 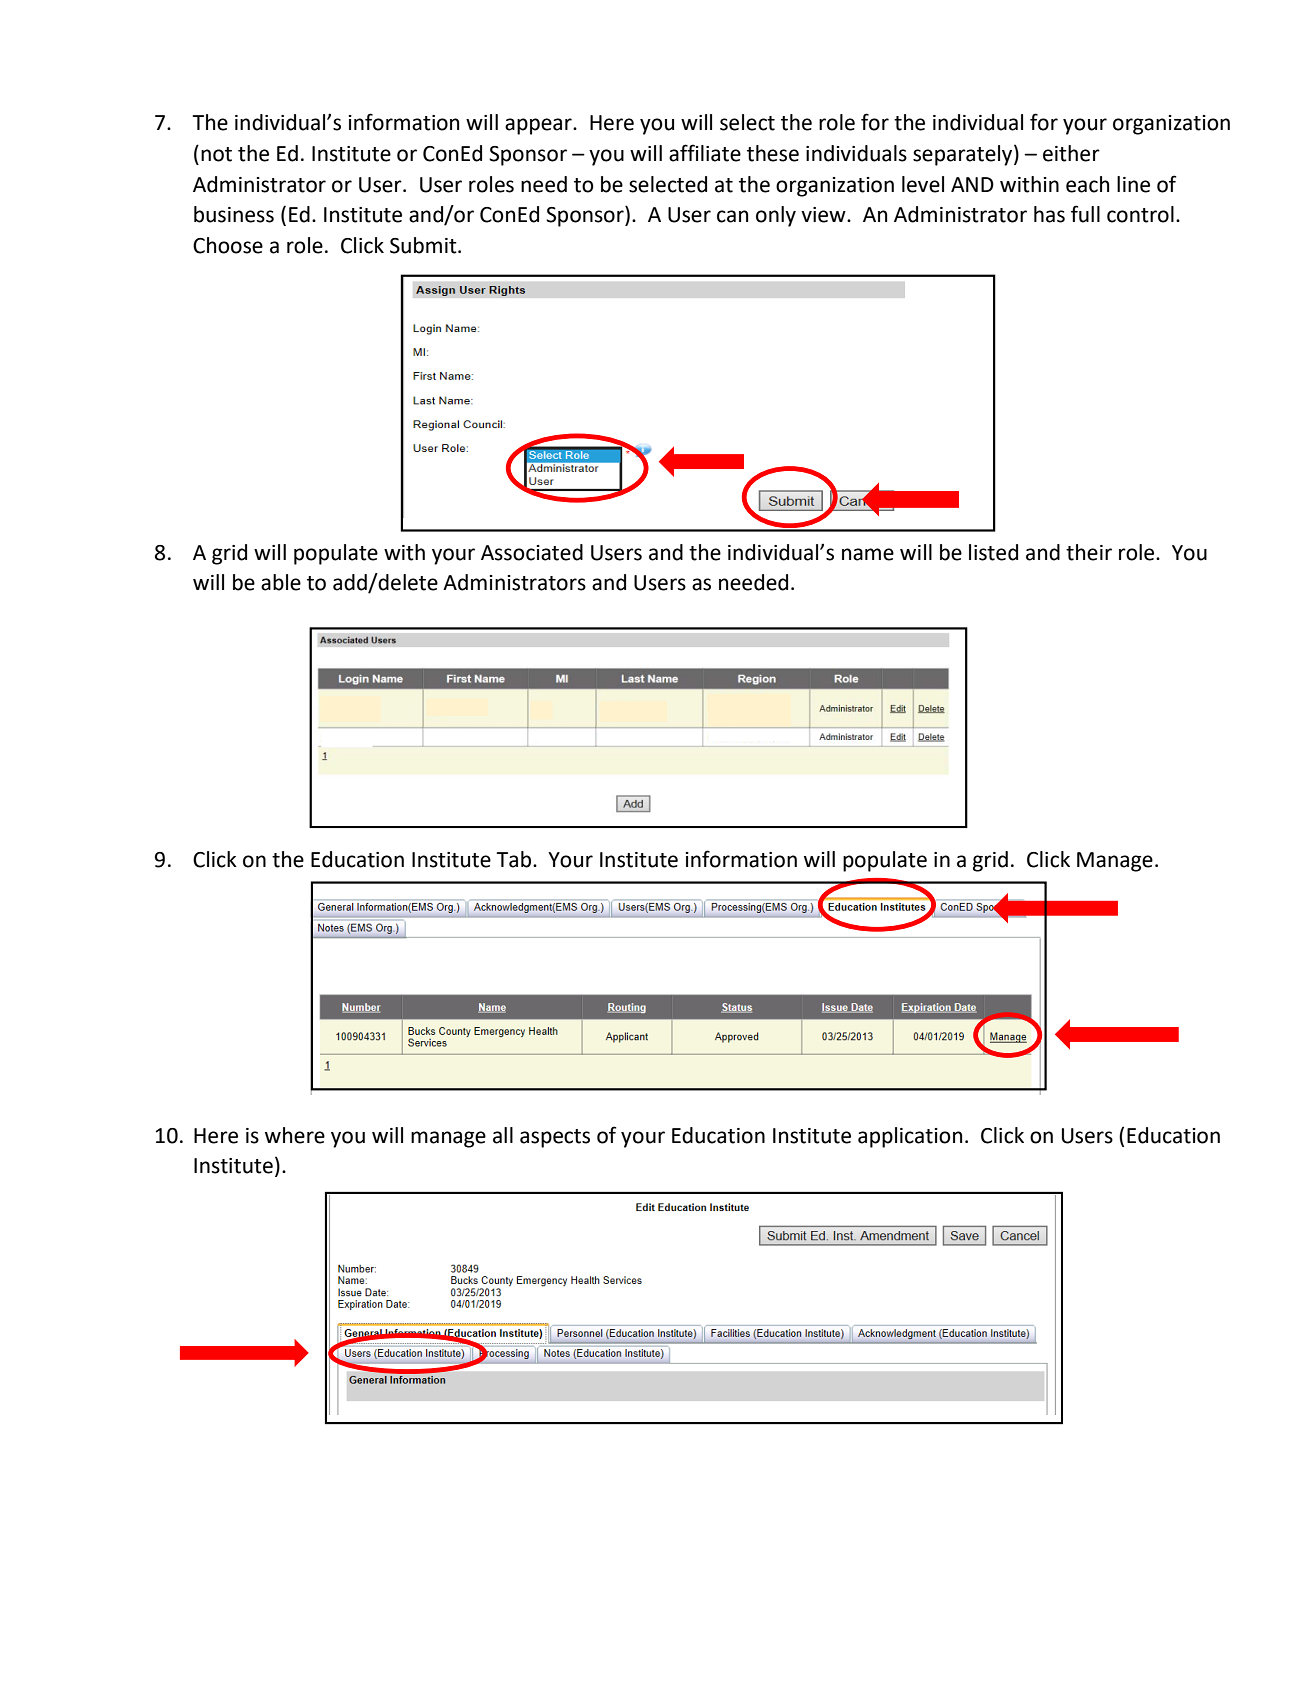 I want to click on aspects, so click(x=555, y=1138).
